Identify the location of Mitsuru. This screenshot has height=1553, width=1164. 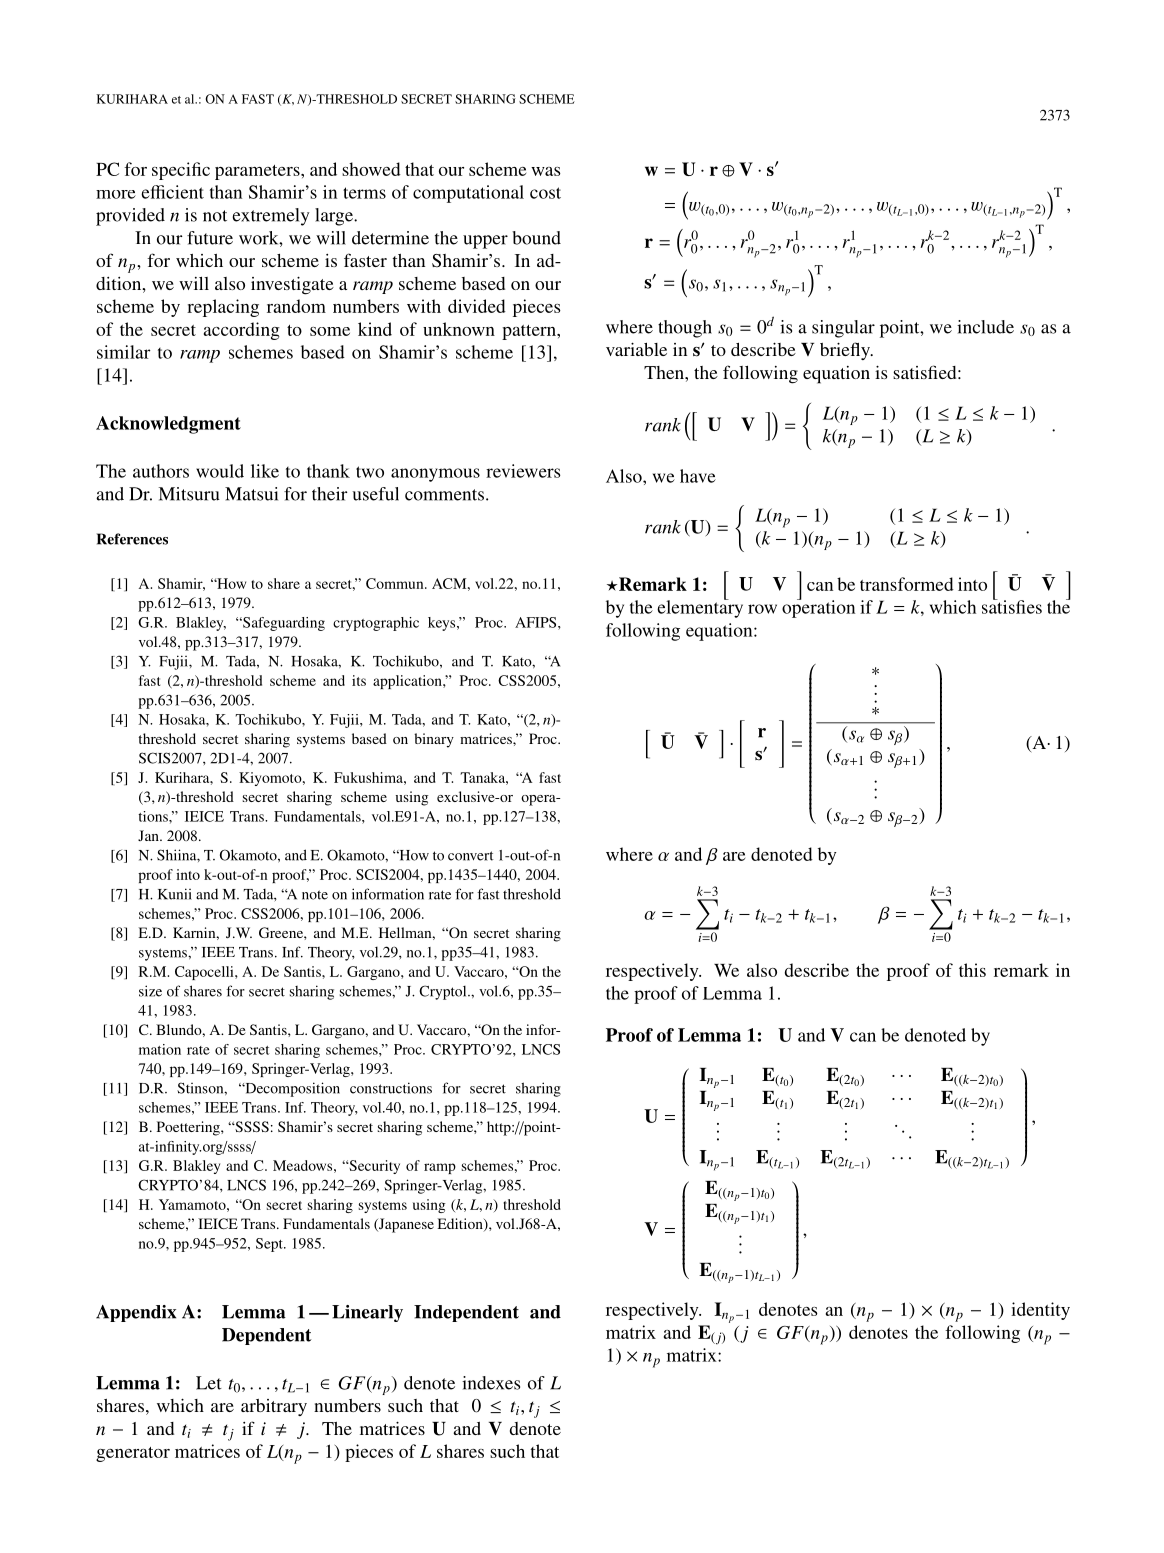
(189, 494).
